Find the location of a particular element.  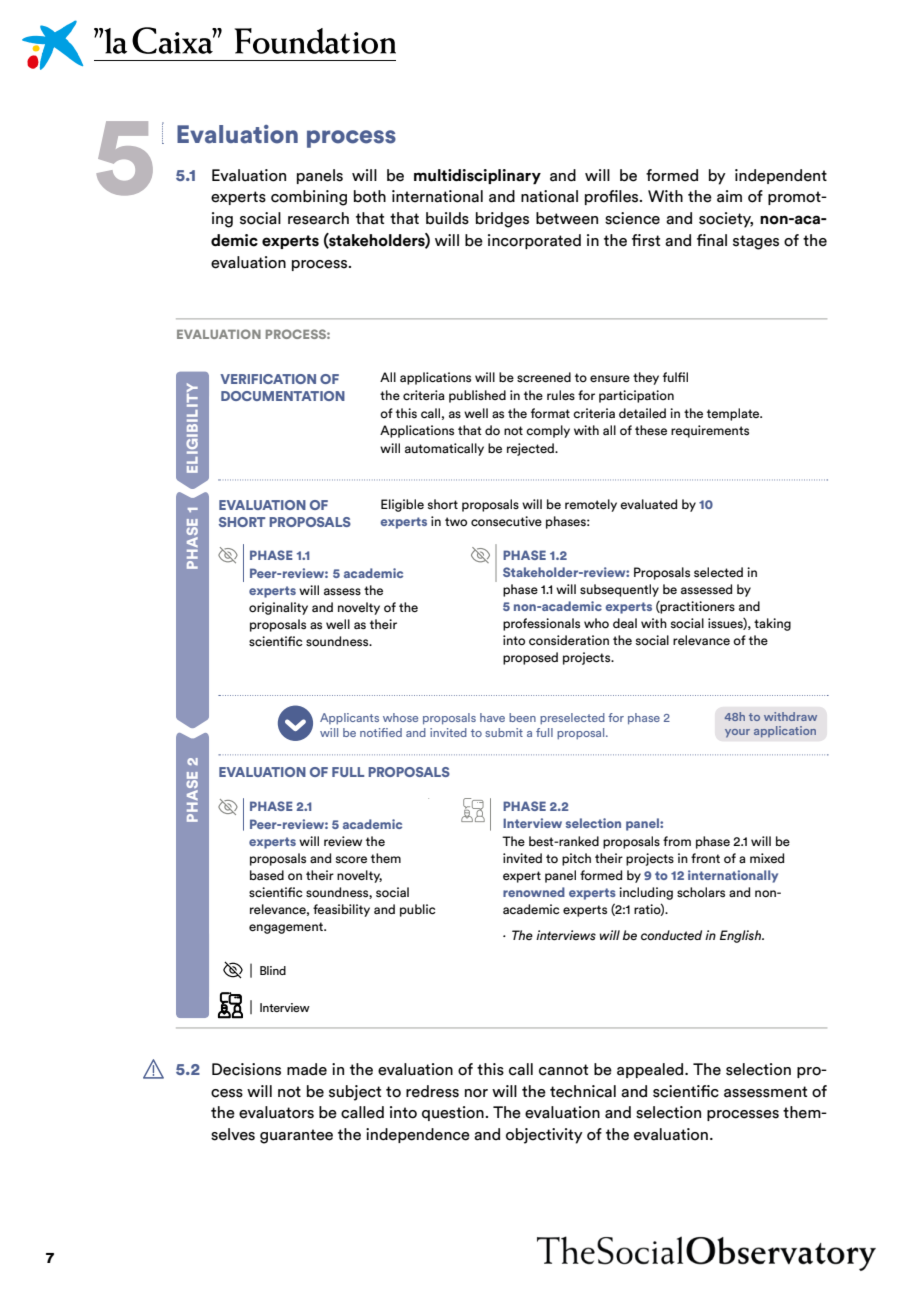

taking is located at coordinates (772, 624).
